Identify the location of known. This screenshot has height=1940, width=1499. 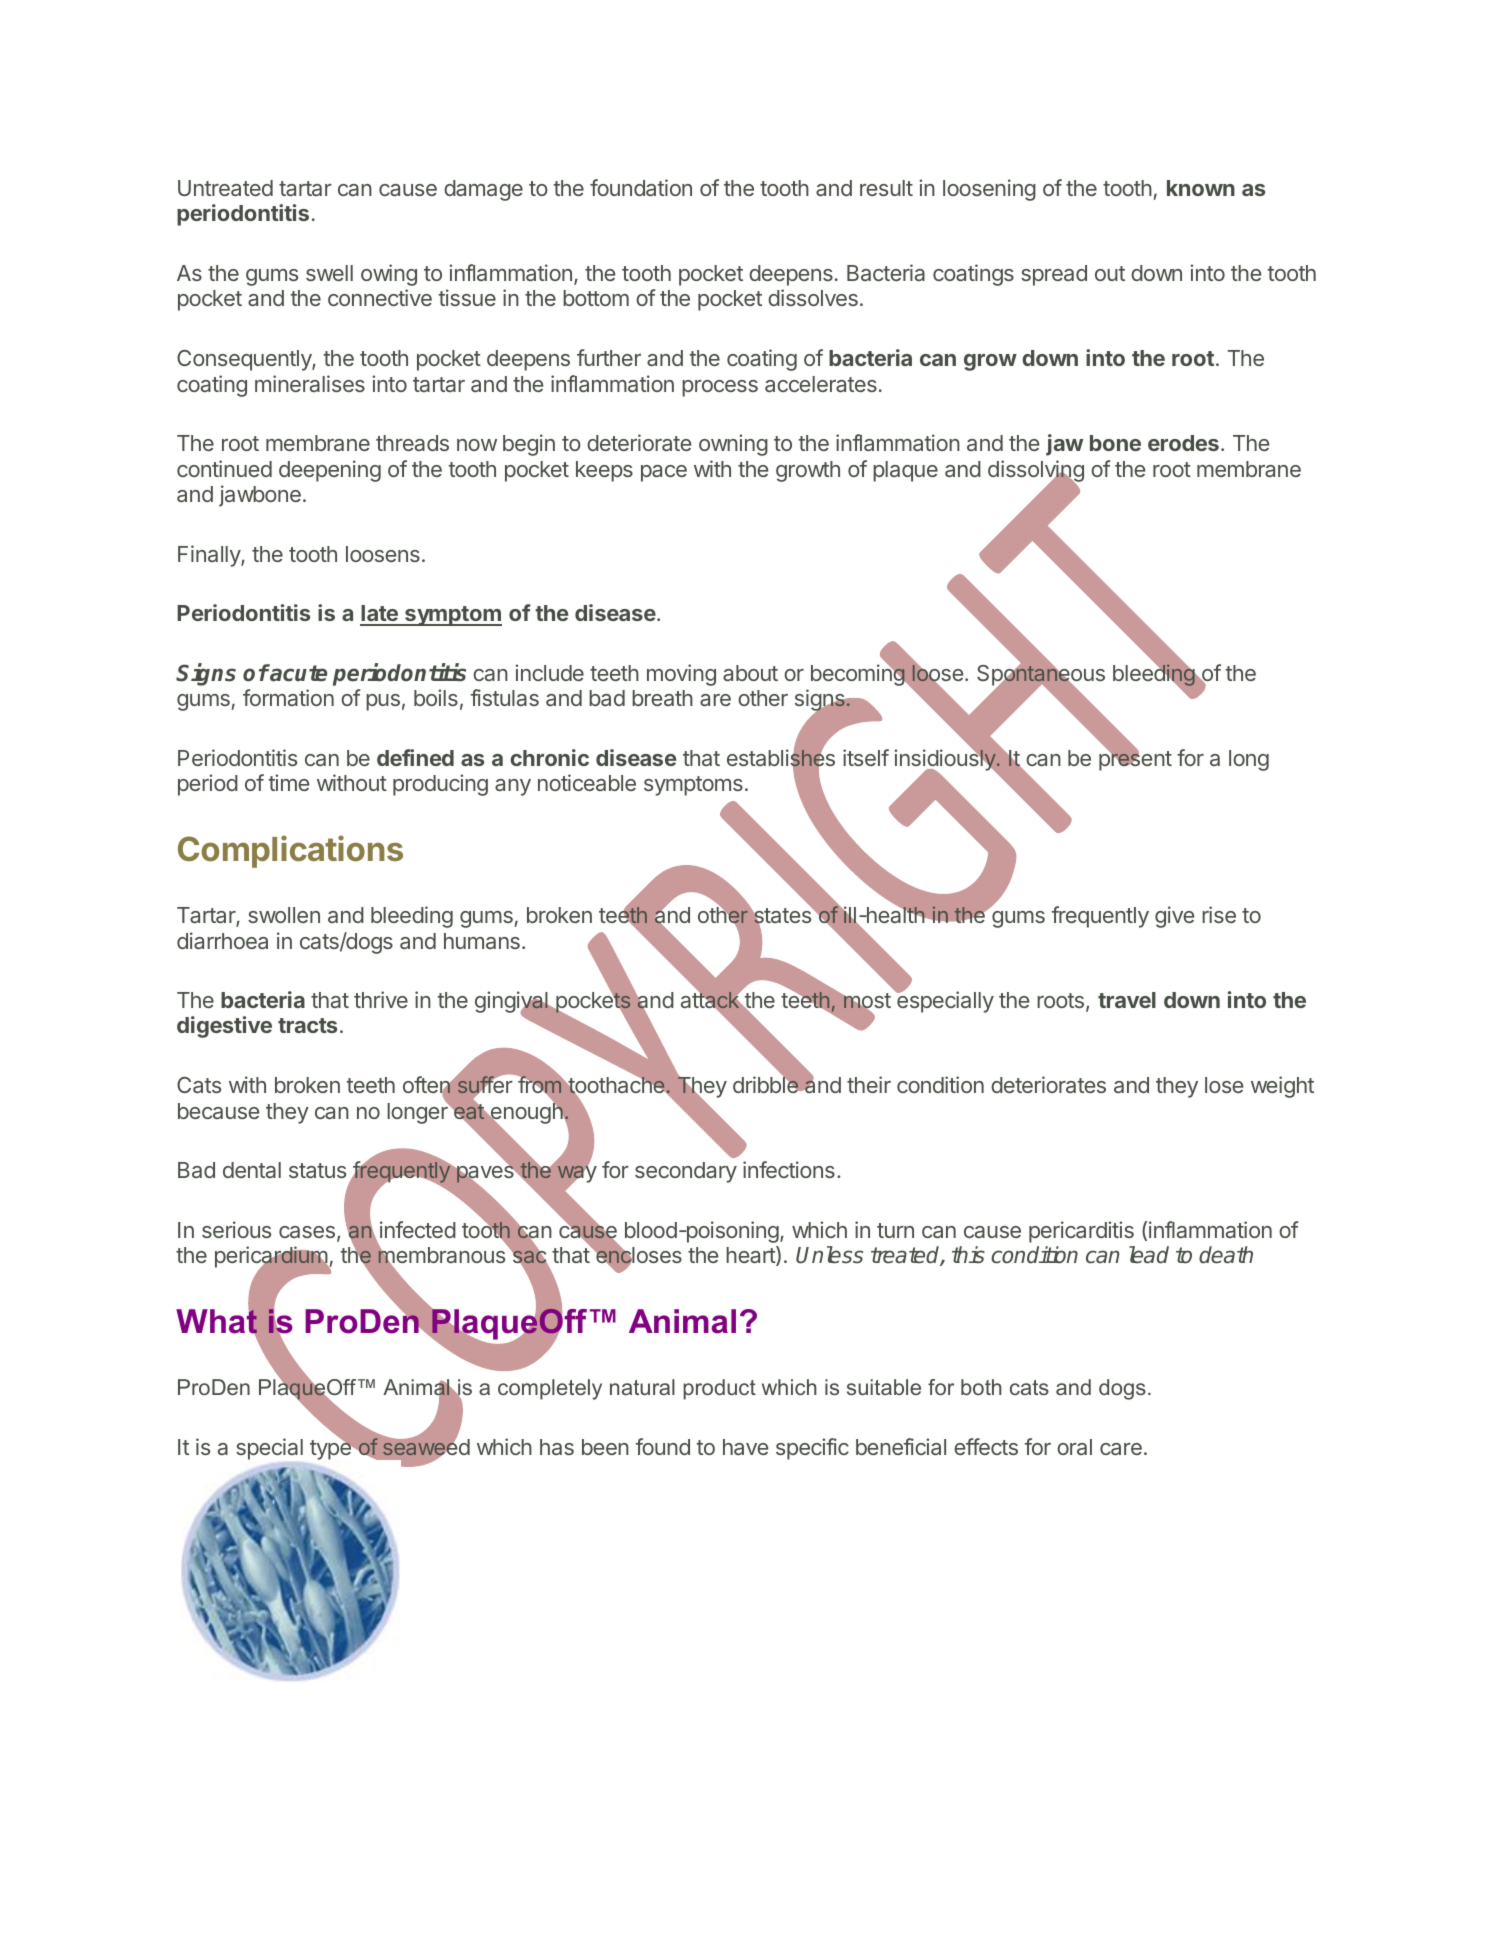
(1201, 188).
